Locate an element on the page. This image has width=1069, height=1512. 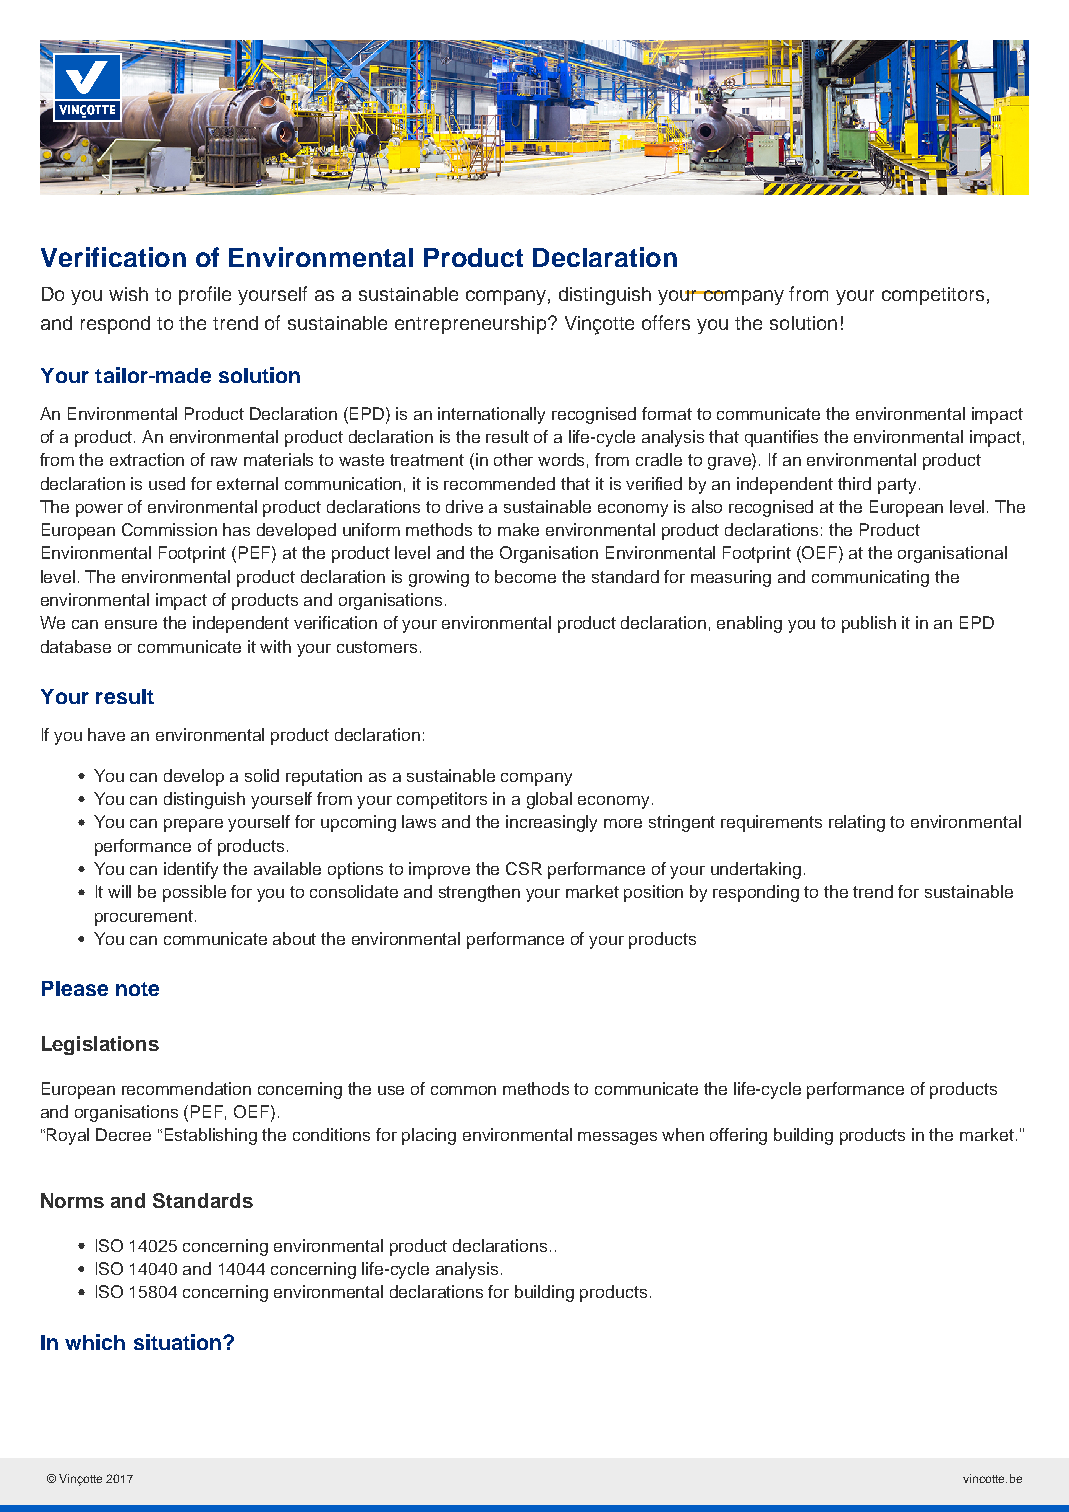
placing is located at coordinates (429, 1136).
